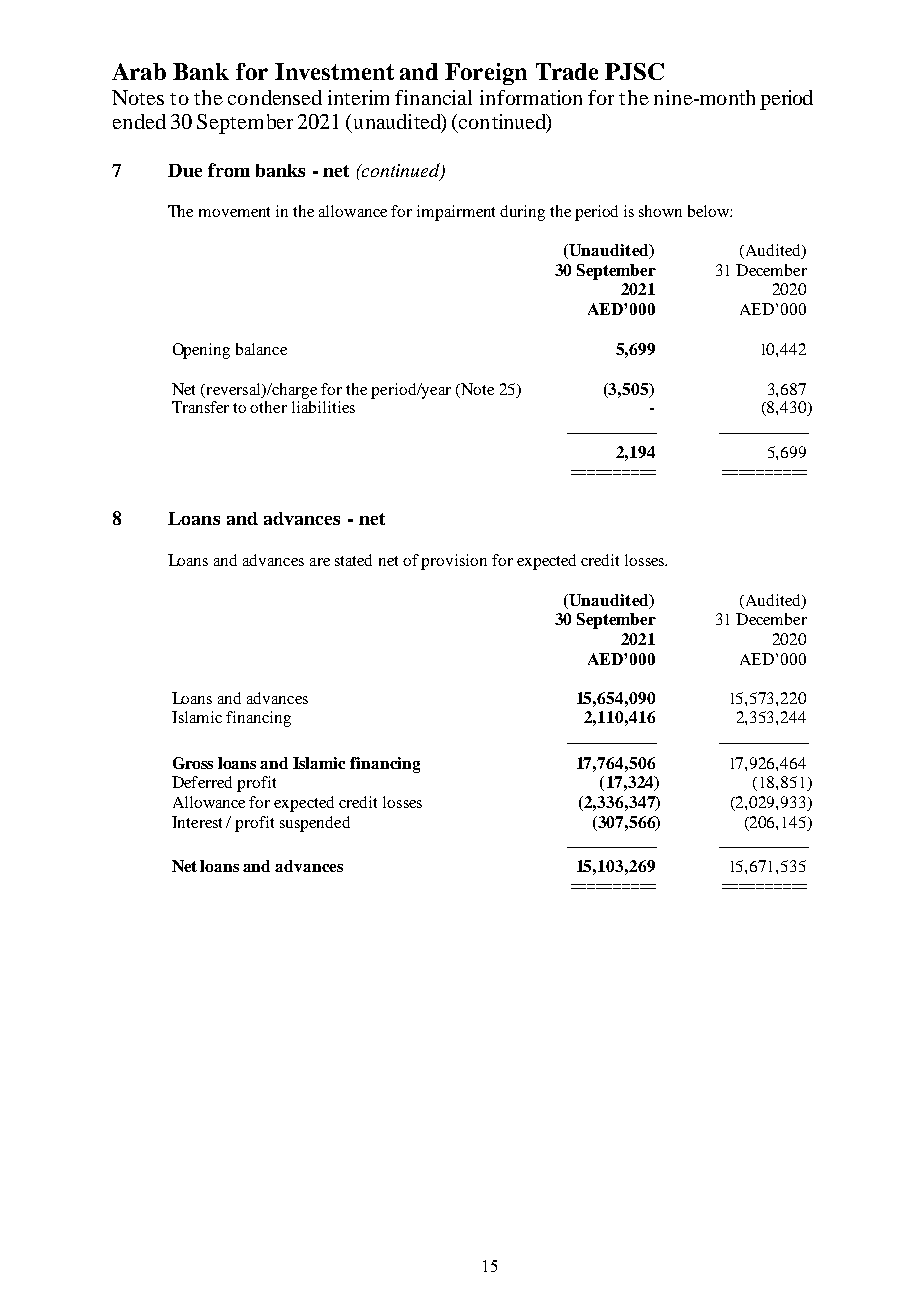 The height and width of the screenshot is (1308, 924). Describe the element at coordinates (202, 782) in the screenshot. I see `Deferred` at that location.
